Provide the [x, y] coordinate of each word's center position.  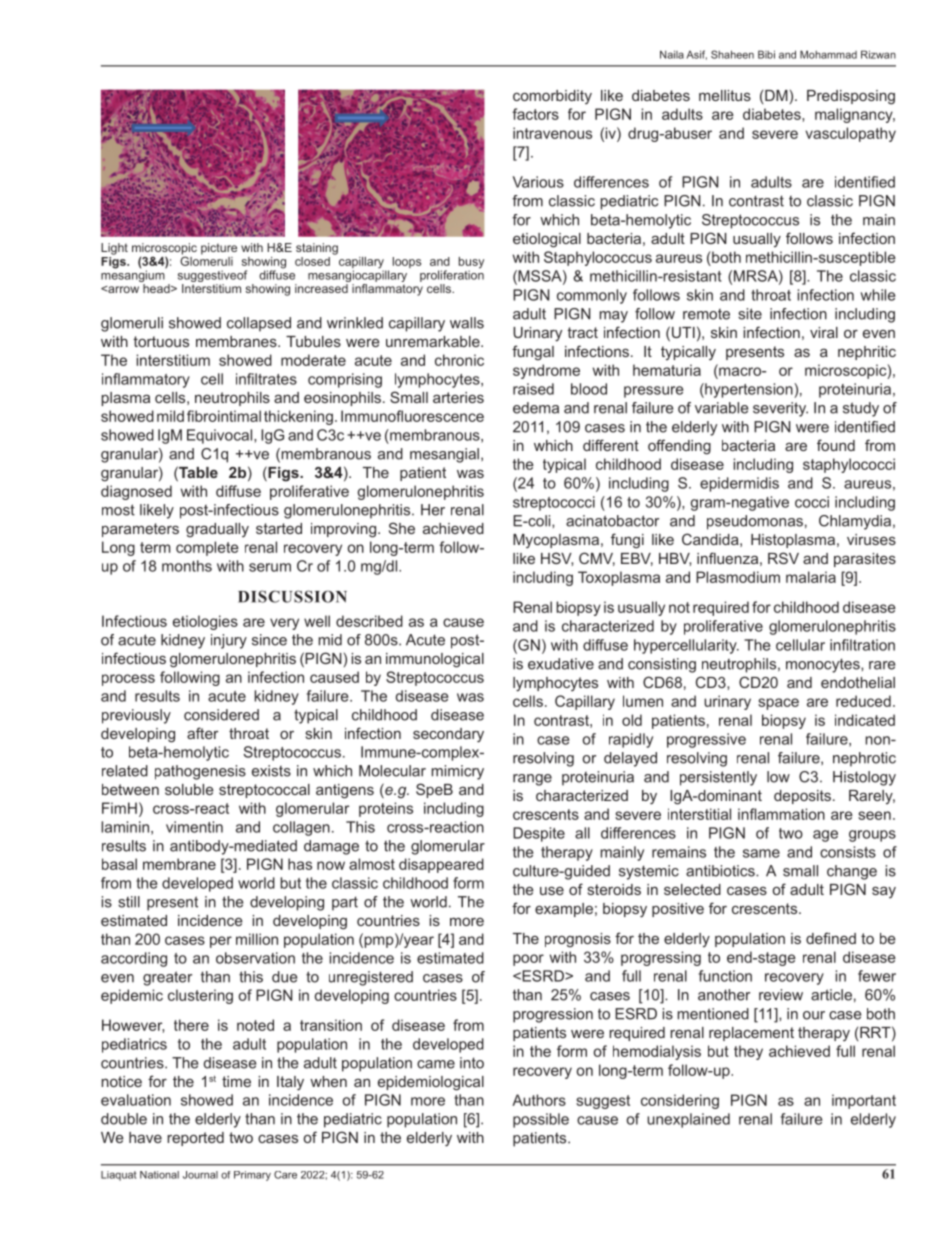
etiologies [205, 622]
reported [195, 1139]
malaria [811, 577]
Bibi [766, 54]
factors [535, 114]
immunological [435, 660]
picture [219, 249]
